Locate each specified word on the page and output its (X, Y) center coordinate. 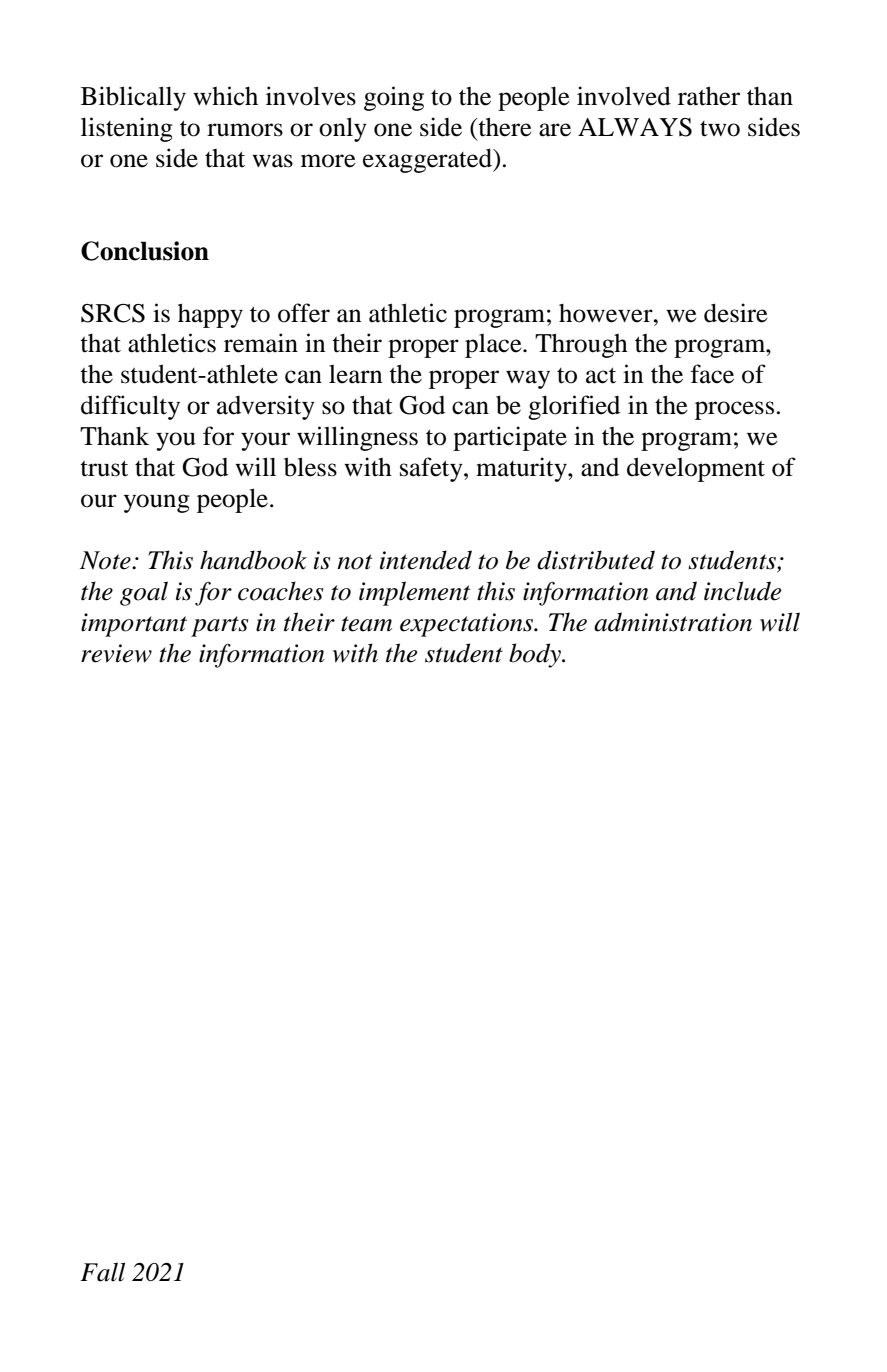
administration (673, 622)
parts (220, 626)
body (536, 655)
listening (127, 129)
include (742, 591)
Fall (102, 1272)
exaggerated (428, 160)
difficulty (130, 407)
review (116, 653)
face (712, 374)
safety (432, 469)
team (366, 624)
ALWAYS (635, 127)
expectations (468, 625)
